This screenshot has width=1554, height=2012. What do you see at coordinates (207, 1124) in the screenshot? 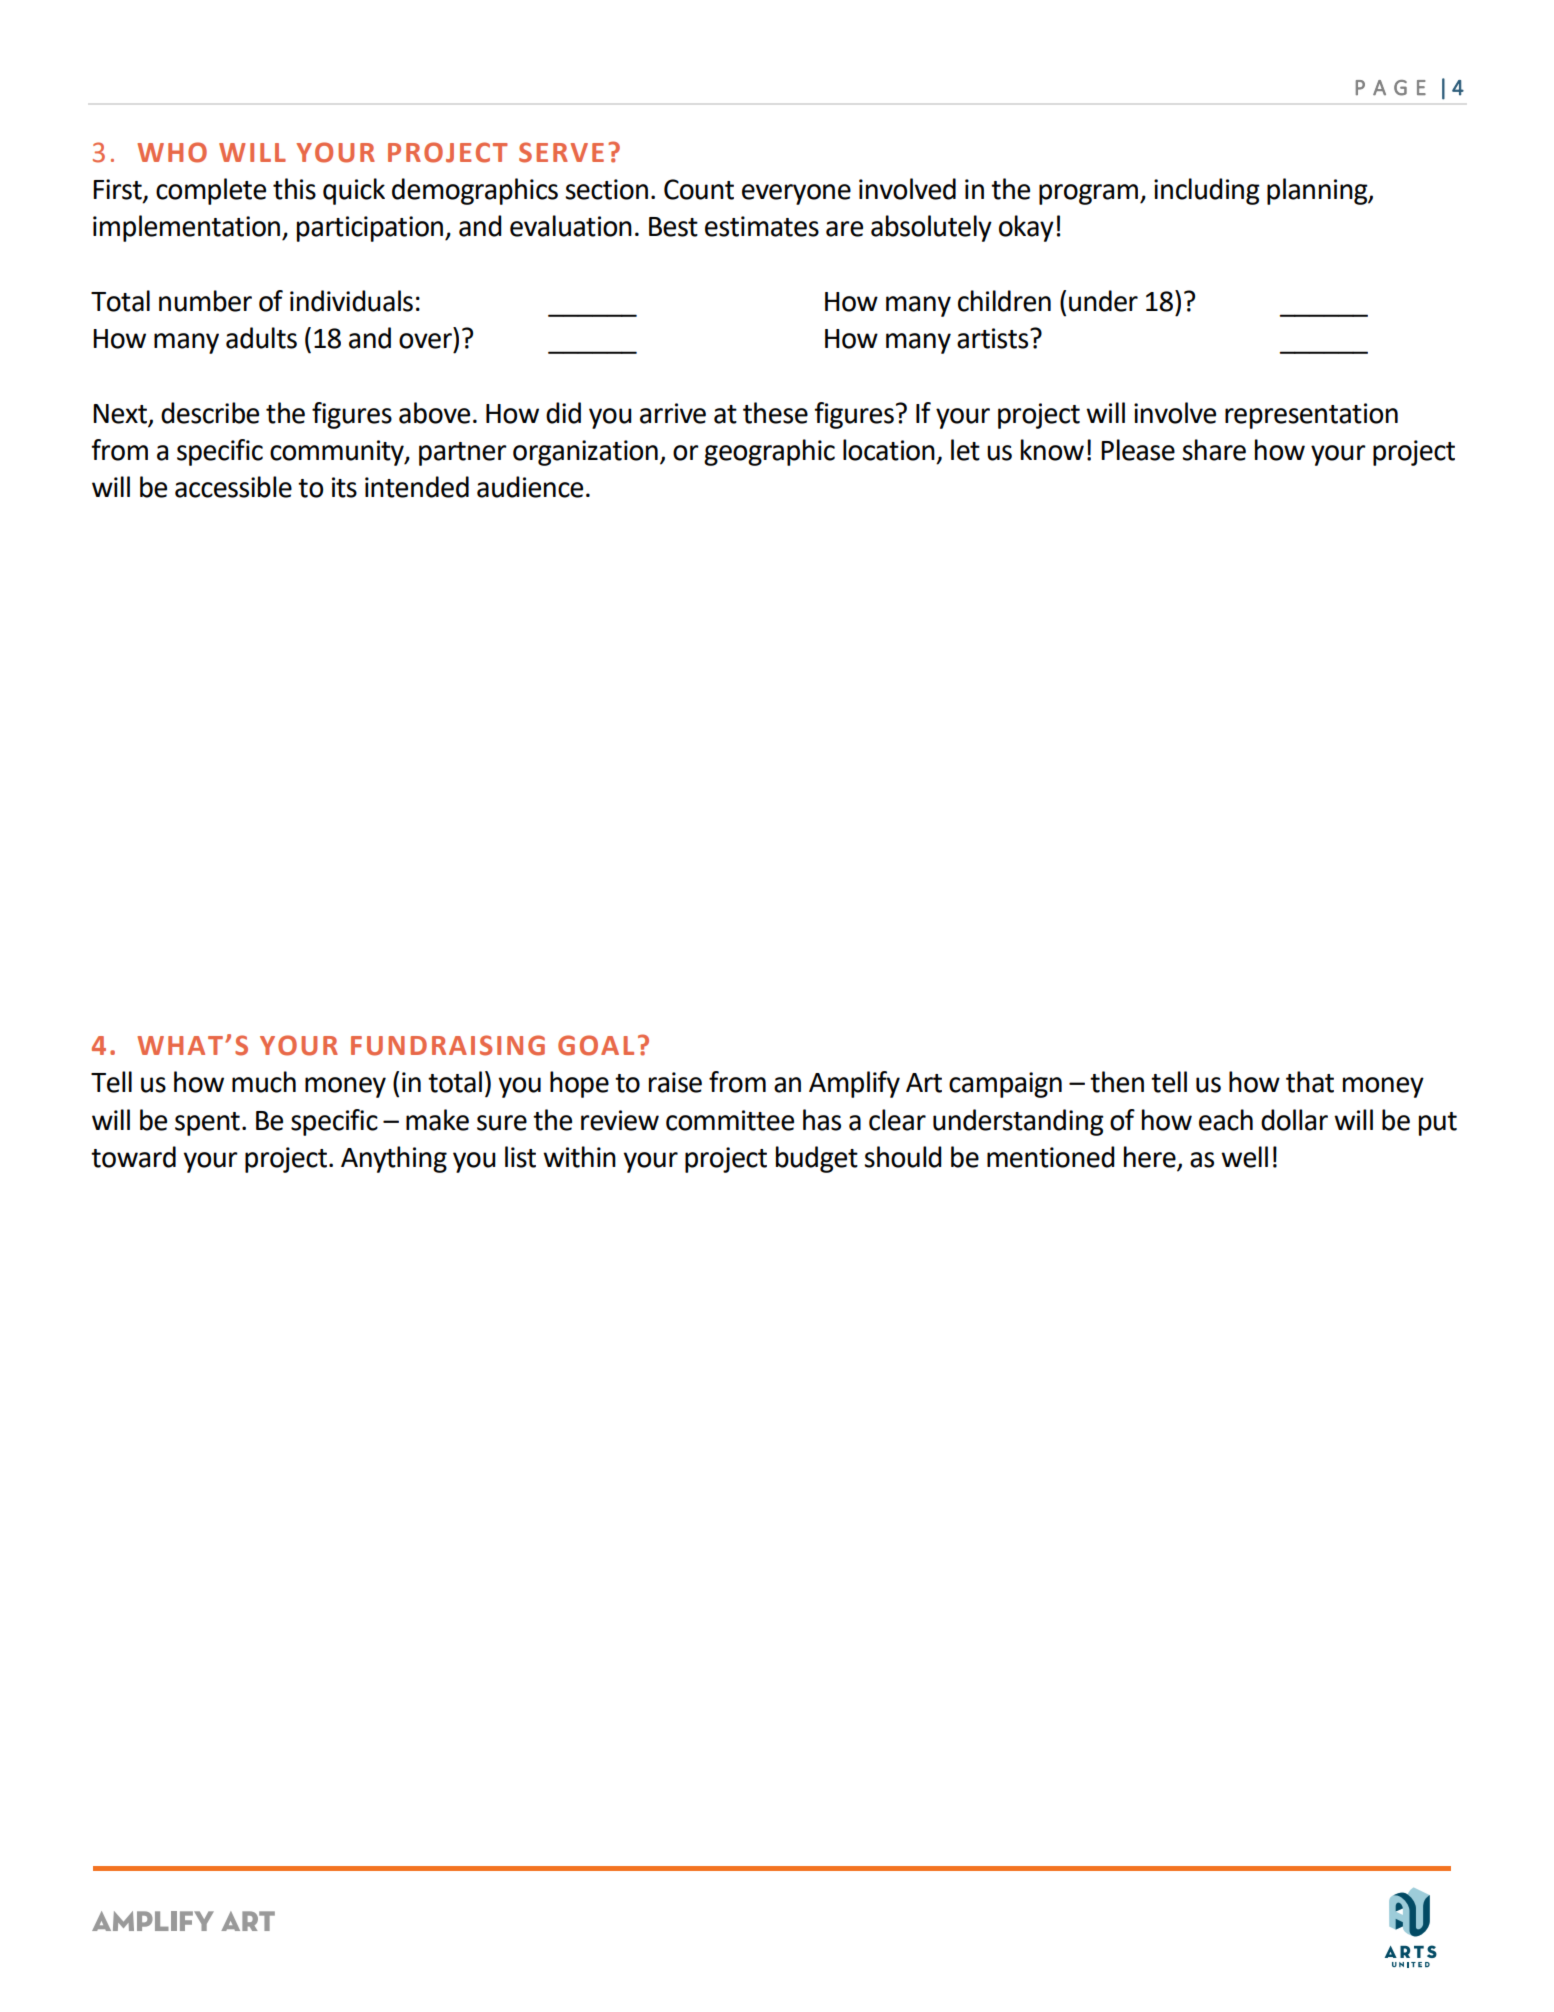
I see `spent` at bounding box center [207, 1124].
